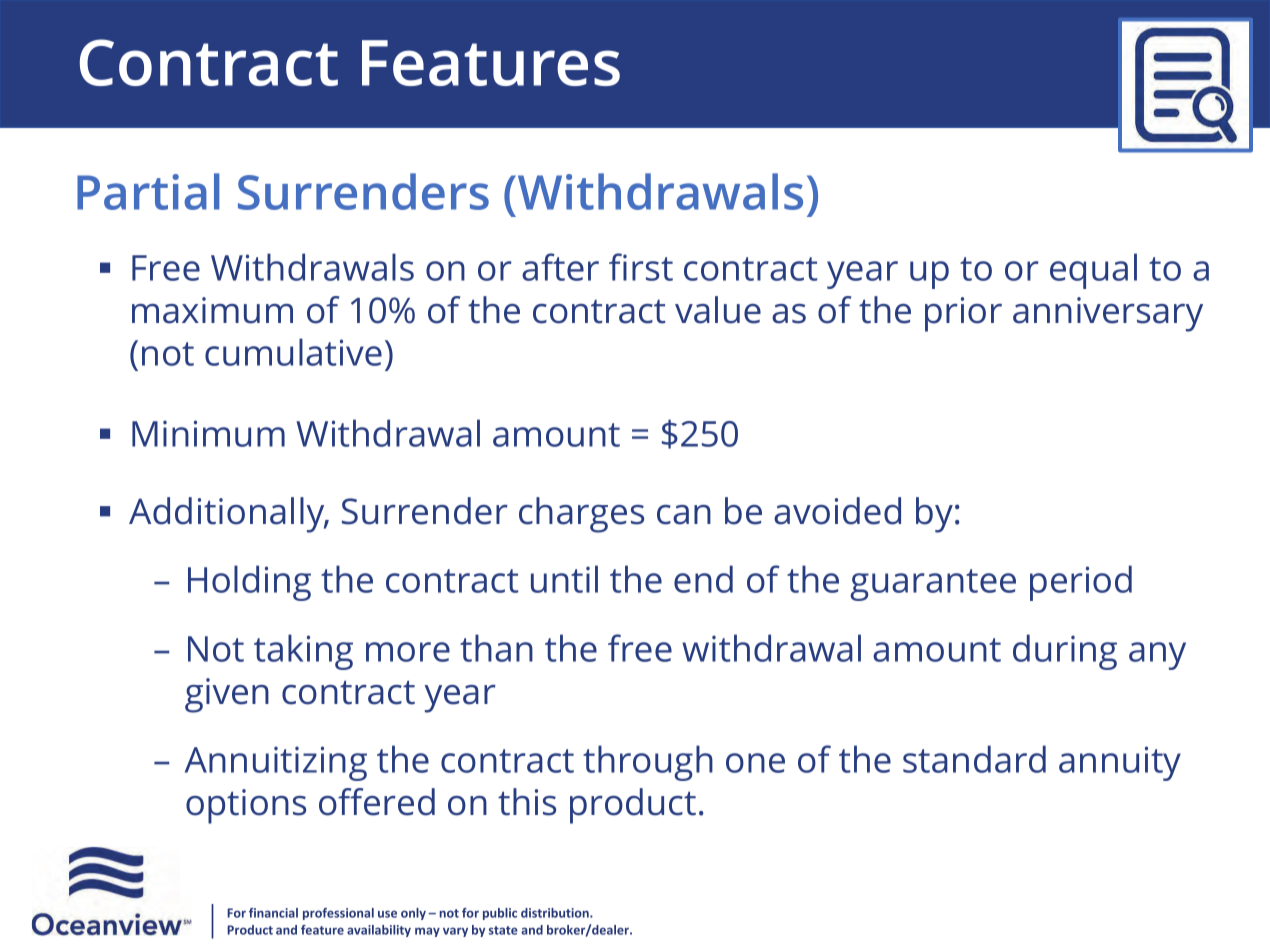  Describe the element at coordinates (684, 515) in the screenshot. I see `can` at that location.
